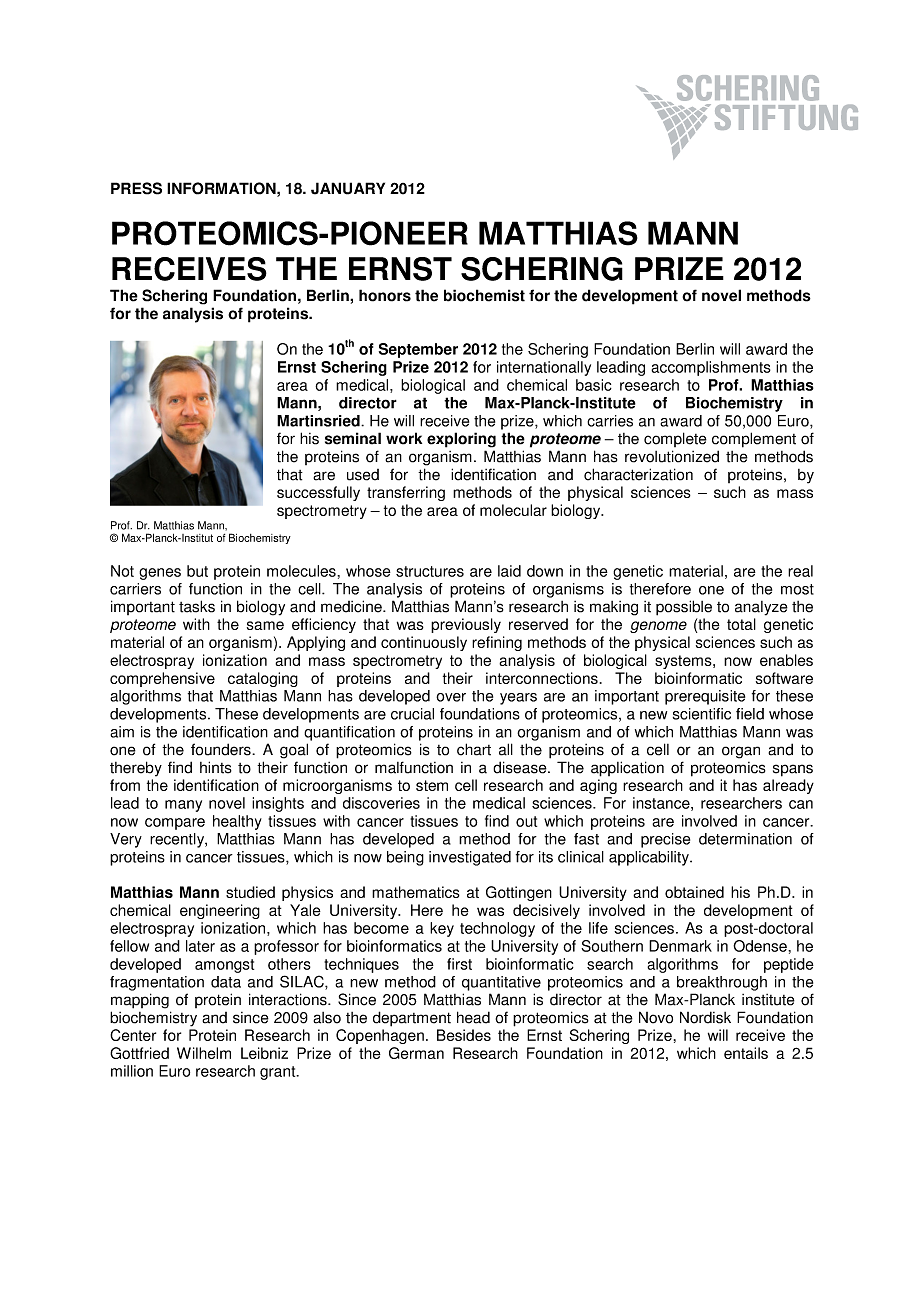 This image has width=924, height=1308. Describe the element at coordinates (754, 440) in the image. I see `complement` at that location.
